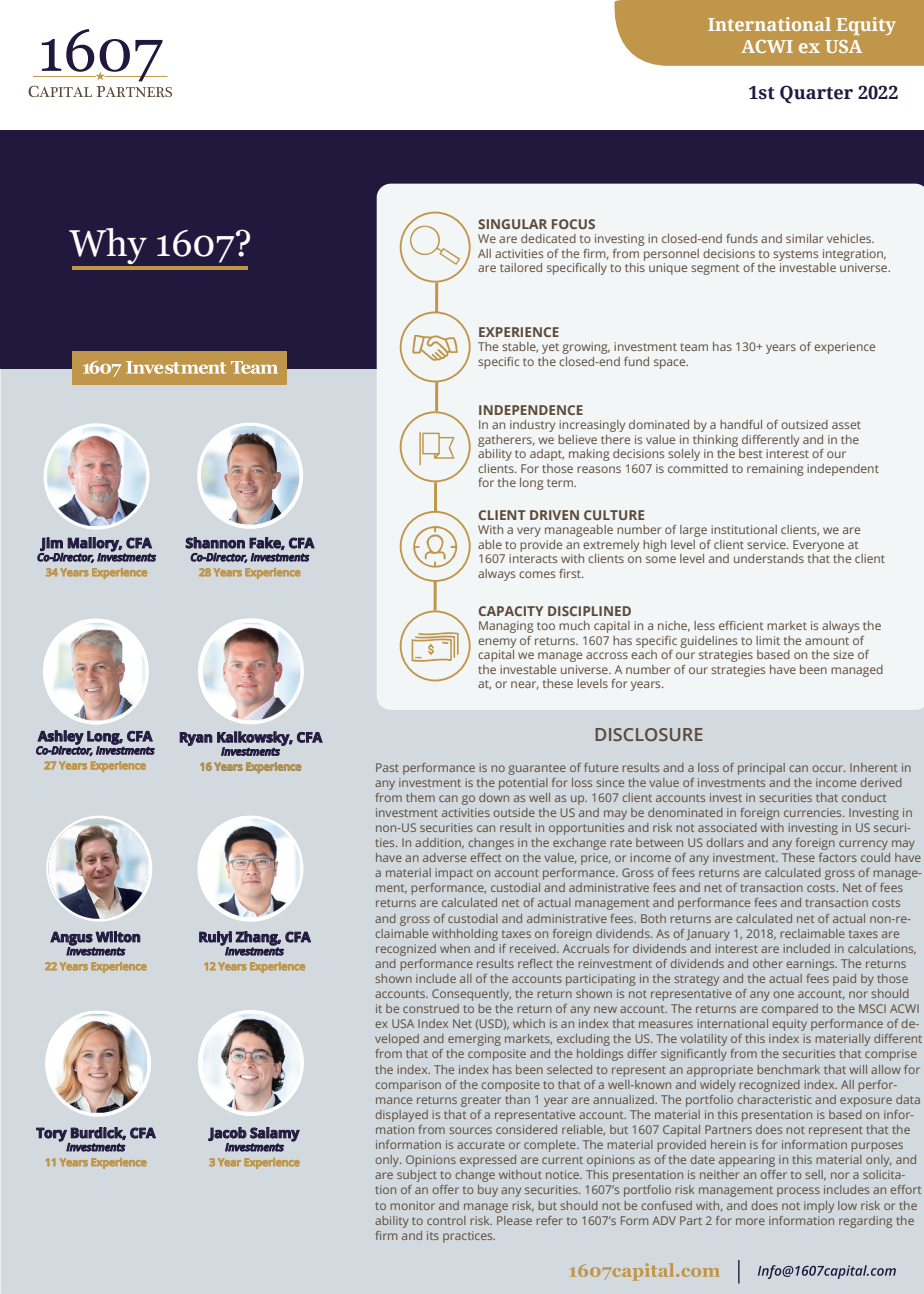 The width and height of the screenshot is (924, 1294). What do you see at coordinates (196, 739) in the screenshot?
I see `Ryan` at bounding box center [196, 739].
